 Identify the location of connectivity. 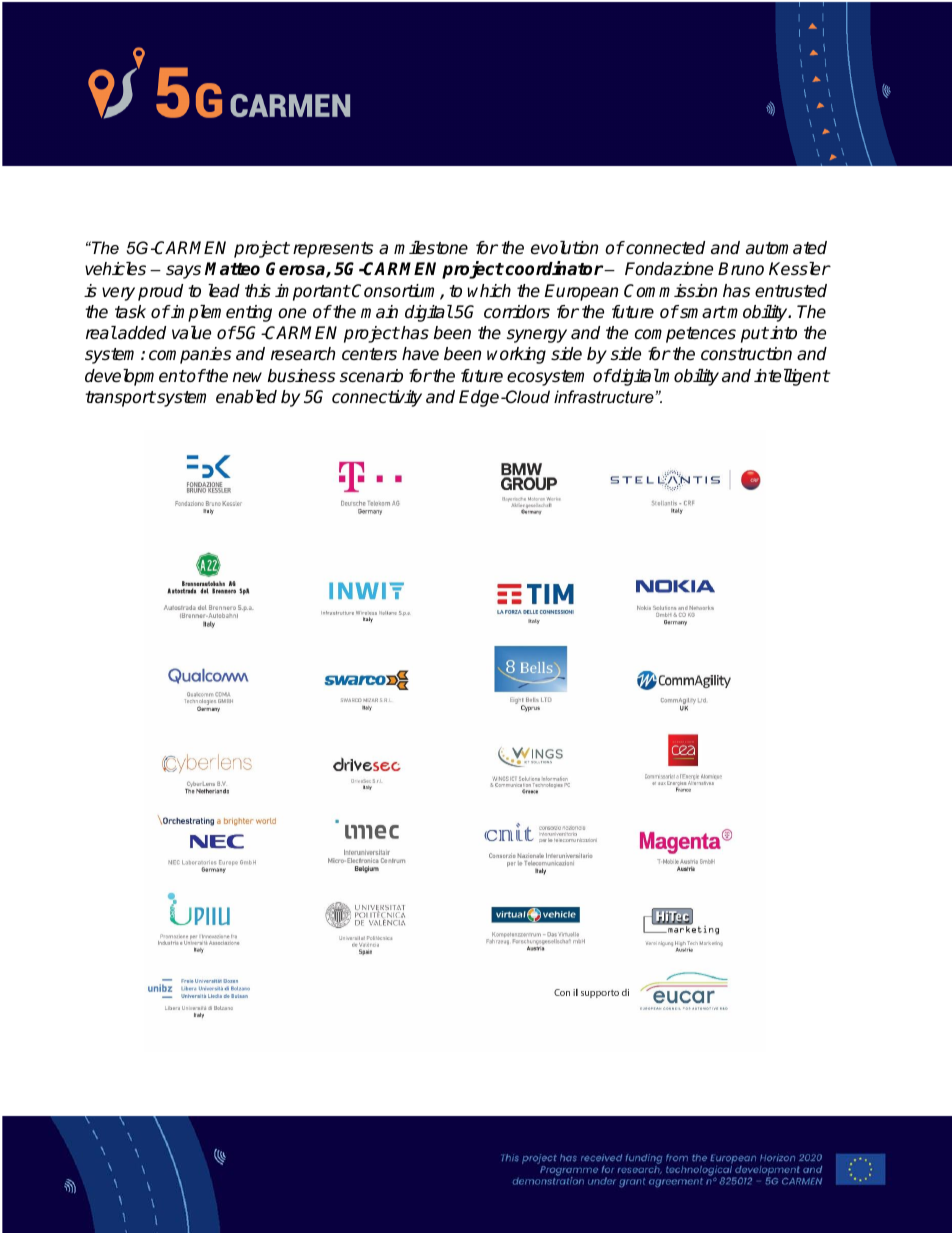
(377, 398).
